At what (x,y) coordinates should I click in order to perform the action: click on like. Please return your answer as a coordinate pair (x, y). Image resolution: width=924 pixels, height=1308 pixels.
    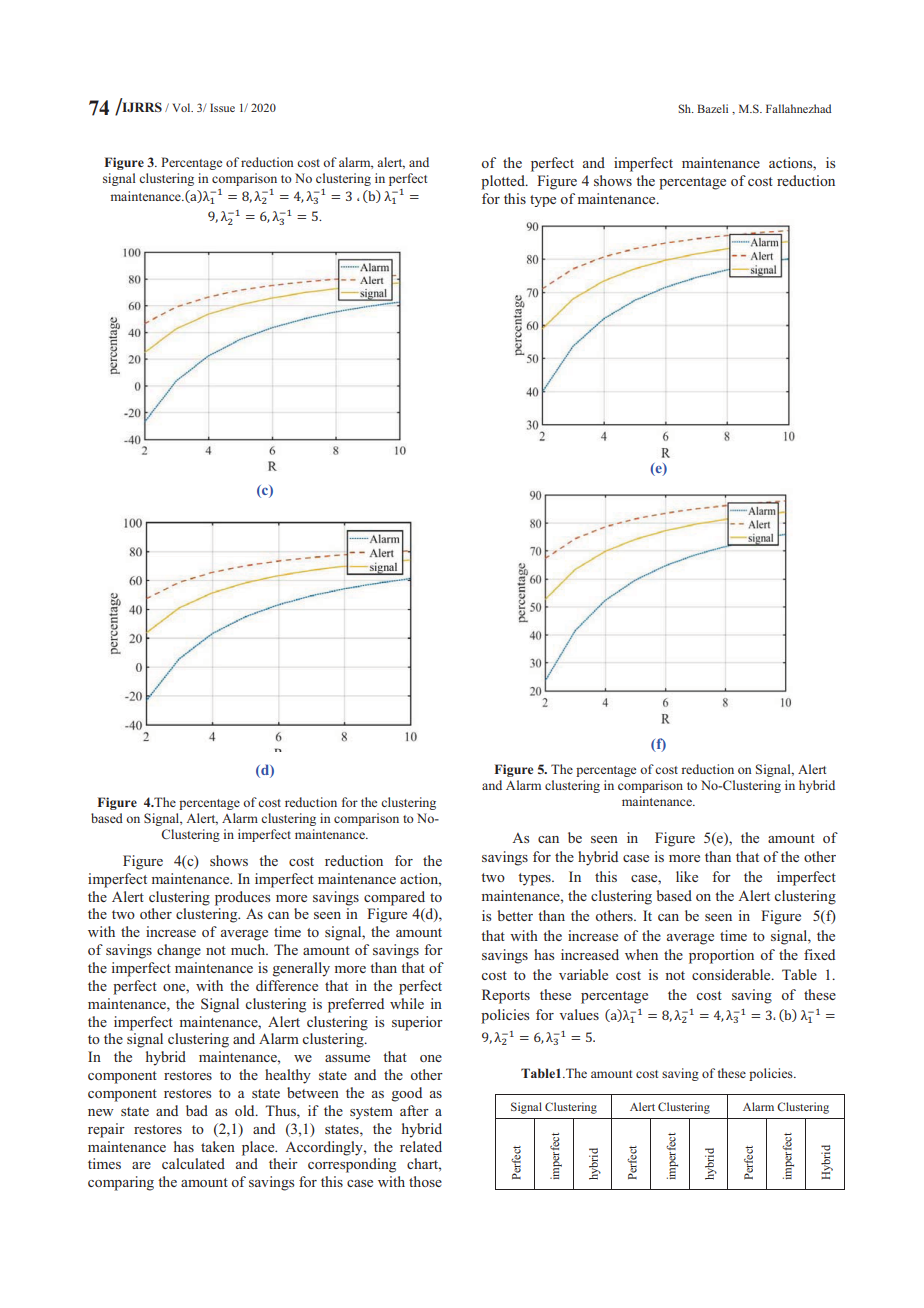
    Looking at the image, I should click on (687, 876).
